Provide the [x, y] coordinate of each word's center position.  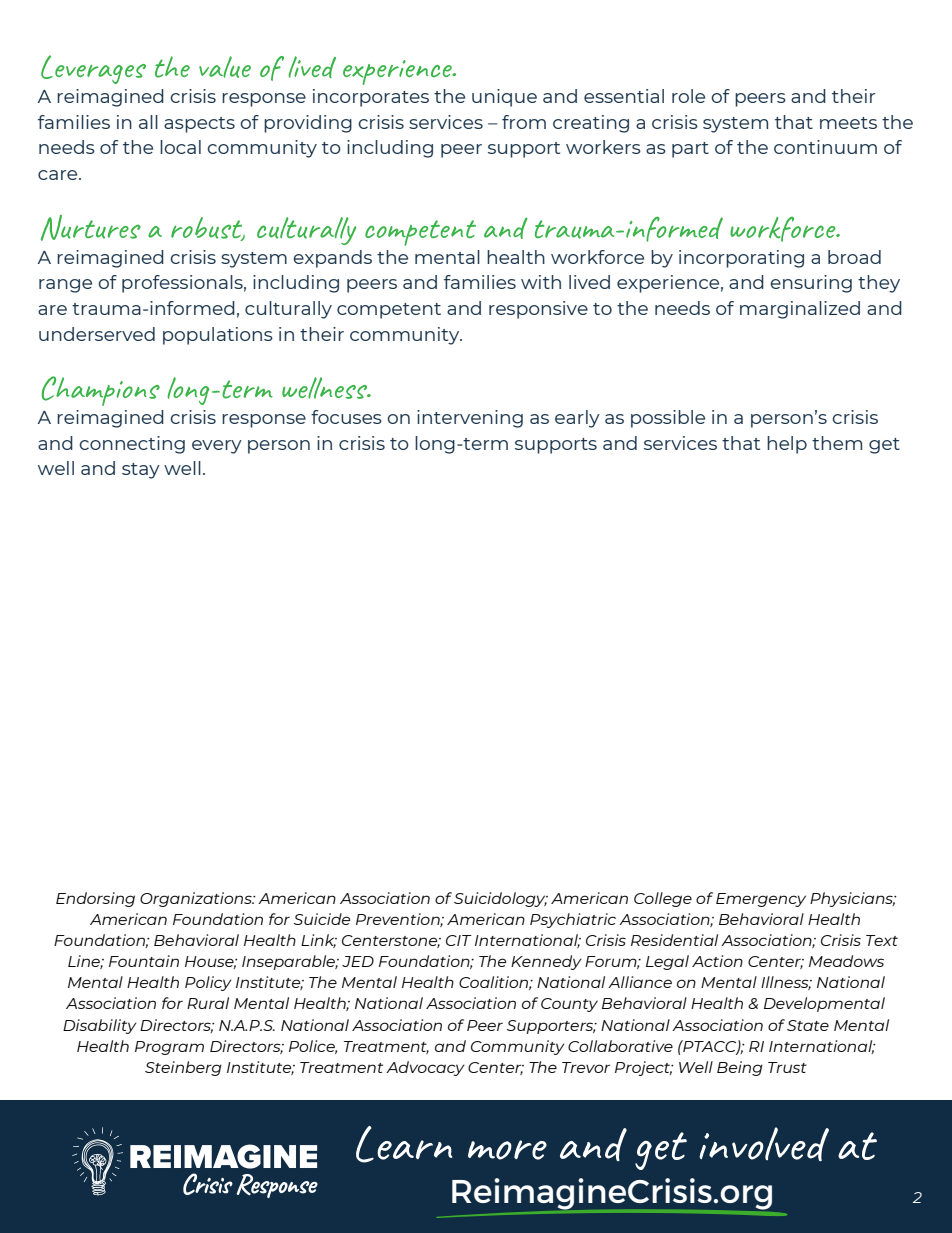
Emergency [761, 900]
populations [218, 336]
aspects [199, 125]
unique [504, 98]
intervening [470, 419]
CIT [459, 940]
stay [141, 471]
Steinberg [183, 1068]
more [507, 1150]
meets [848, 123]
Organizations [197, 899]
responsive [538, 310]
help [787, 445]
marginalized [800, 310]
